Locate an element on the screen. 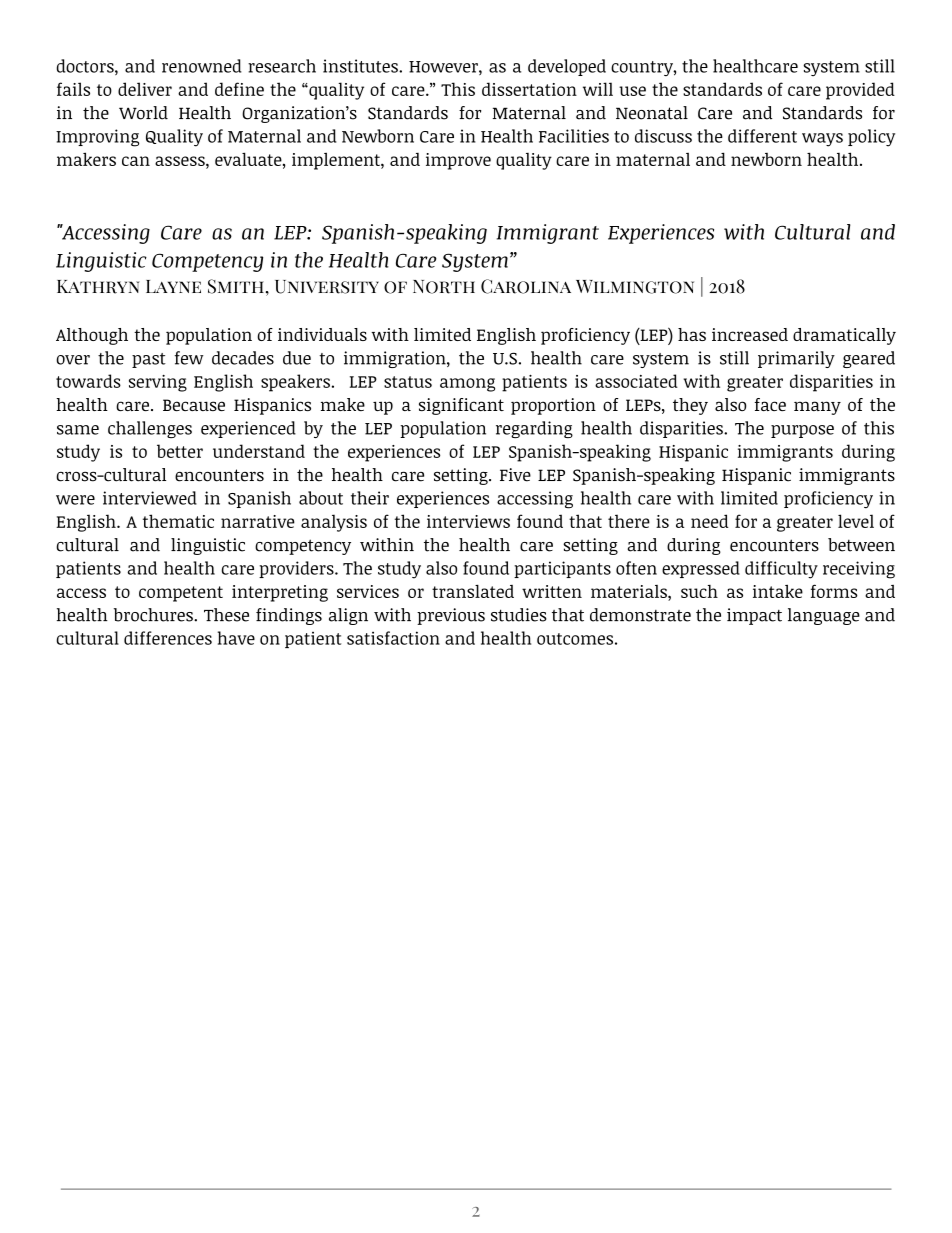 This screenshot has height=1233, width=952. primarily is located at coordinates (796, 359).
